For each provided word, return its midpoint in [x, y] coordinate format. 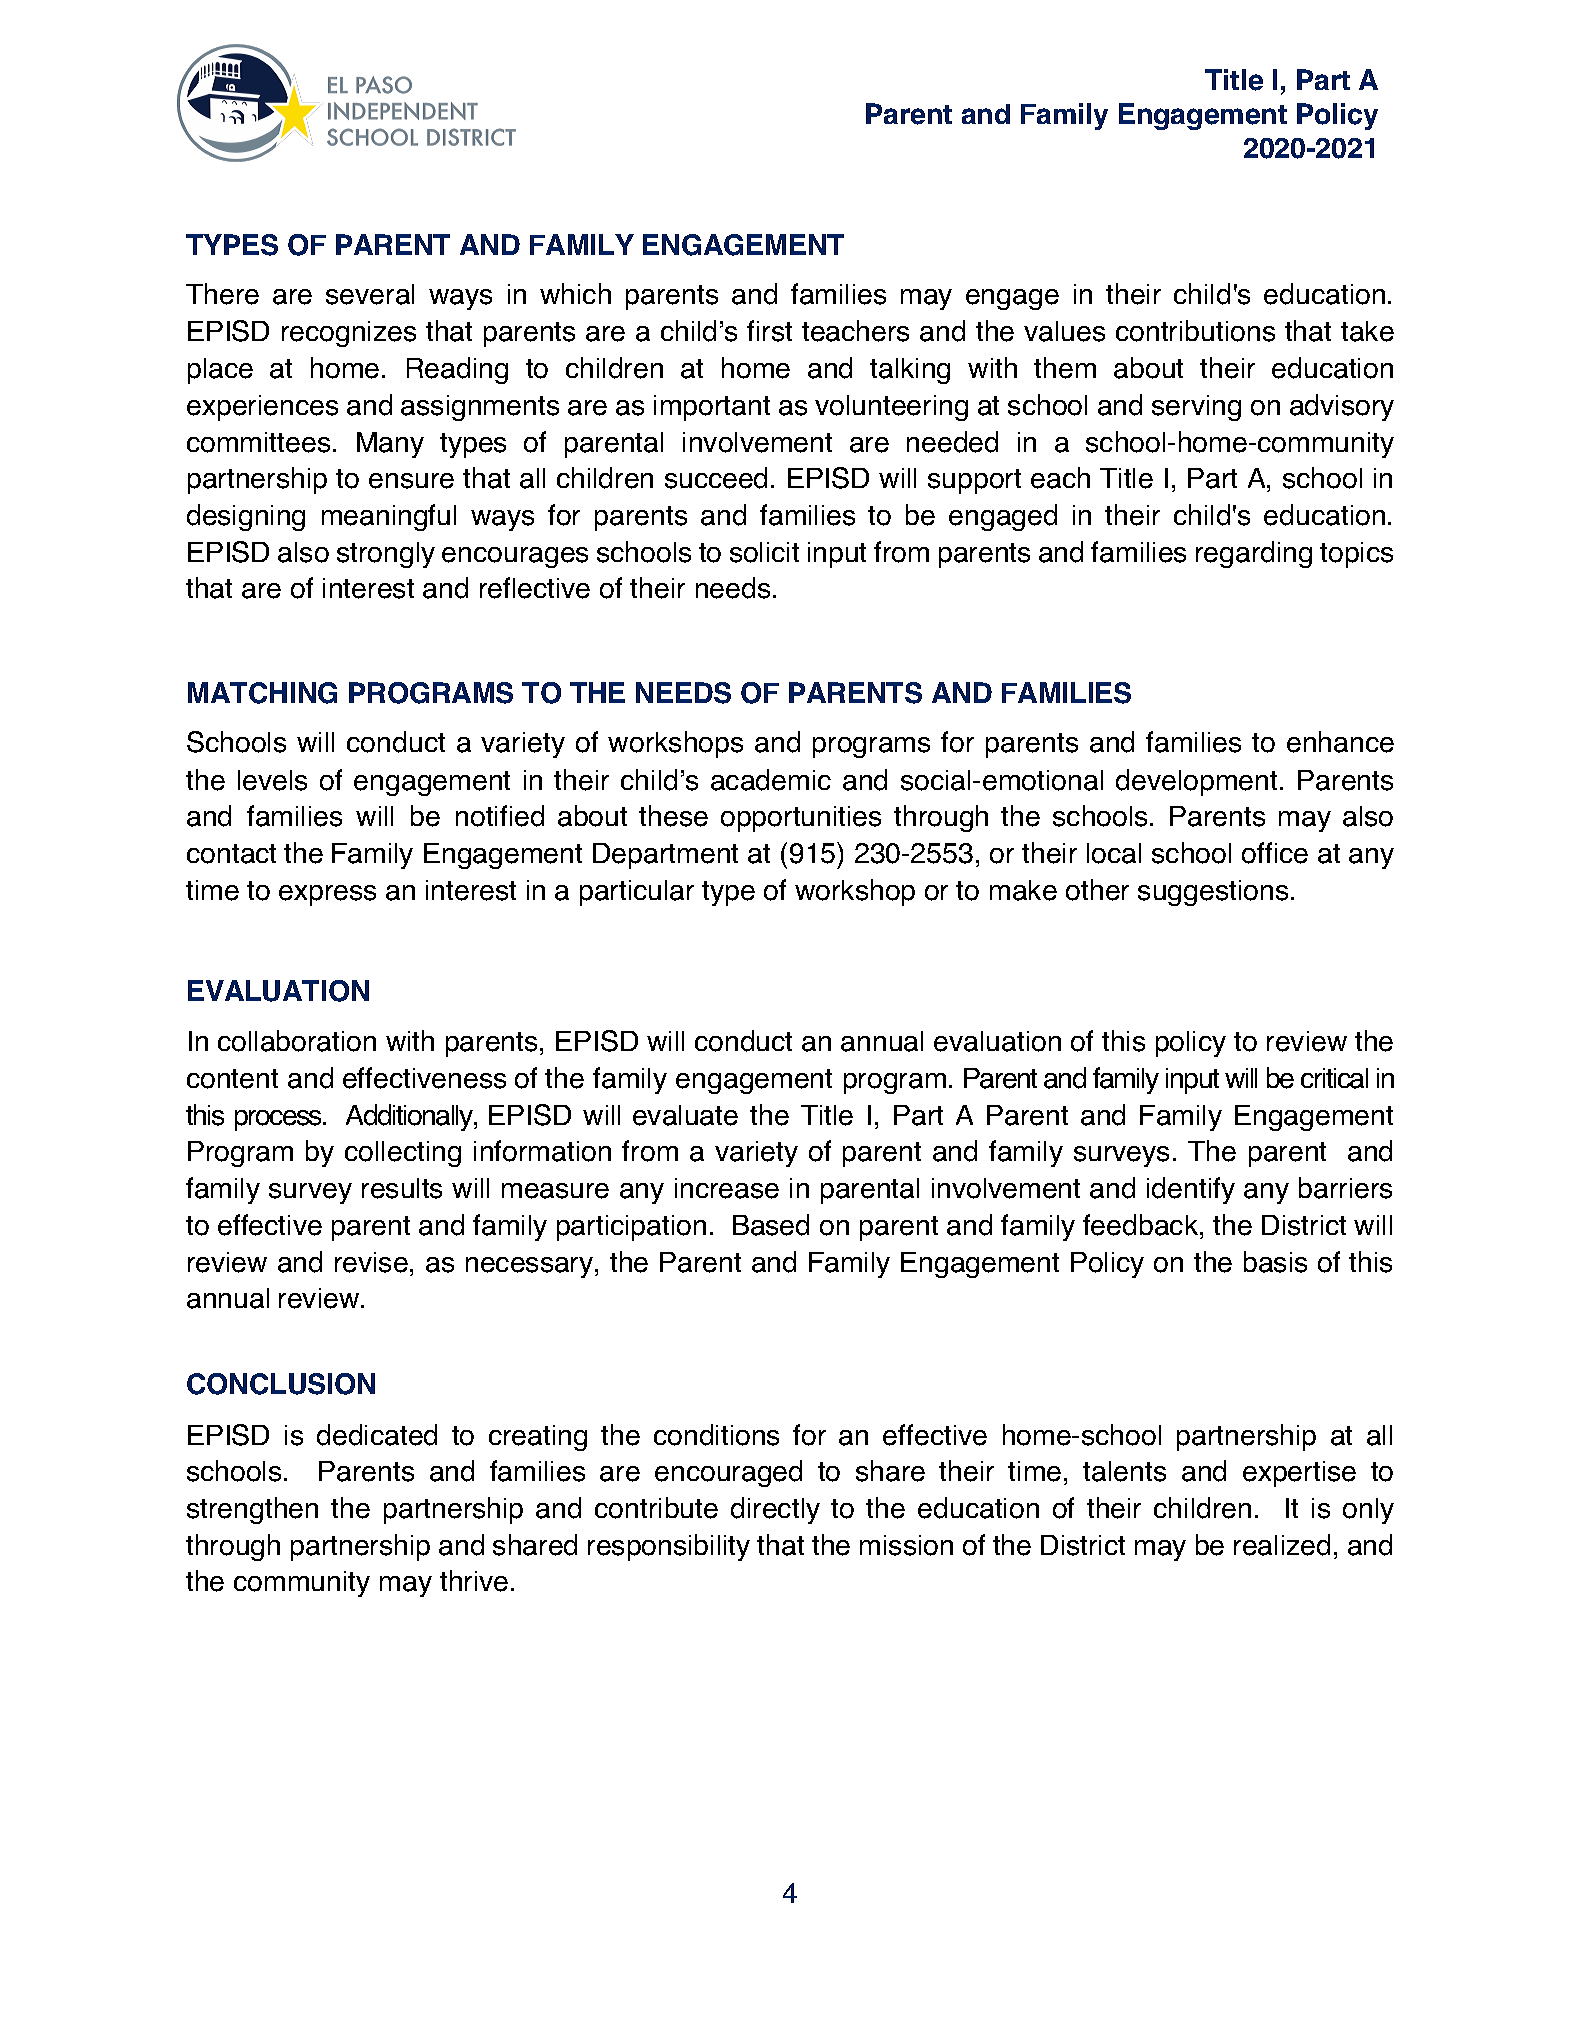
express [327, 895]
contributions [1195, 331]
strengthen [252, 1510]
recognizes [349, 334]
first [769, 331]
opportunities [801, 819]
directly [775, 1510]
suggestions [1213, 893]
